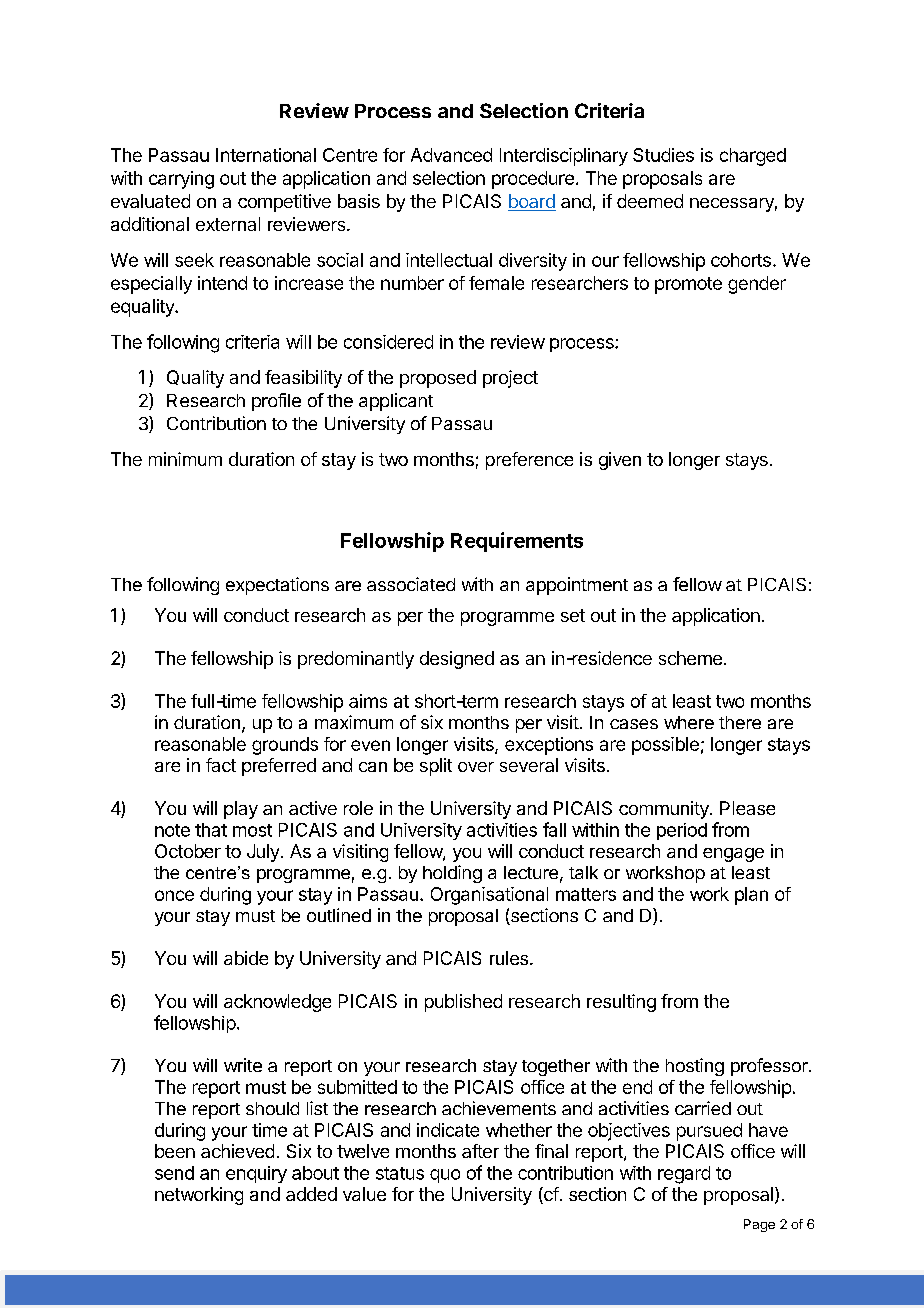 The image size is (924, 1308). What do you see at coordinates (228, 224) in the image?
I see `external` at bounding box center [228, 224].
